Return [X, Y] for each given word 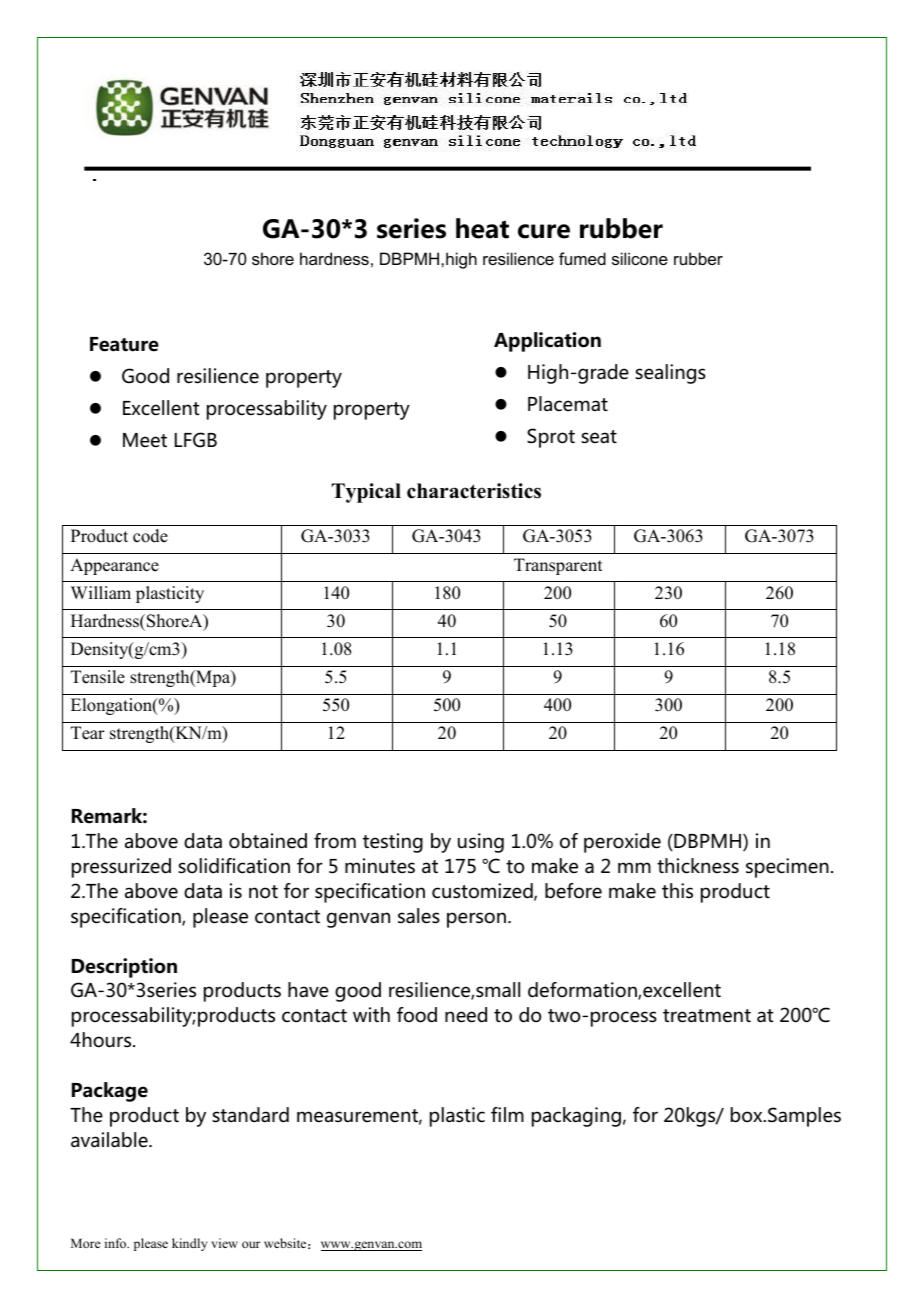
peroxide [622, 843]
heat [482, 228]
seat [599, 437]
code [150, 536]
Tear [88, 733]
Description [124, 968]
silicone [640, 258]
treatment [707, 1016]
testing [393, 843]
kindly [189, 1244]
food [417, 1015]
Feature [124, 344]
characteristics [474, 491]
